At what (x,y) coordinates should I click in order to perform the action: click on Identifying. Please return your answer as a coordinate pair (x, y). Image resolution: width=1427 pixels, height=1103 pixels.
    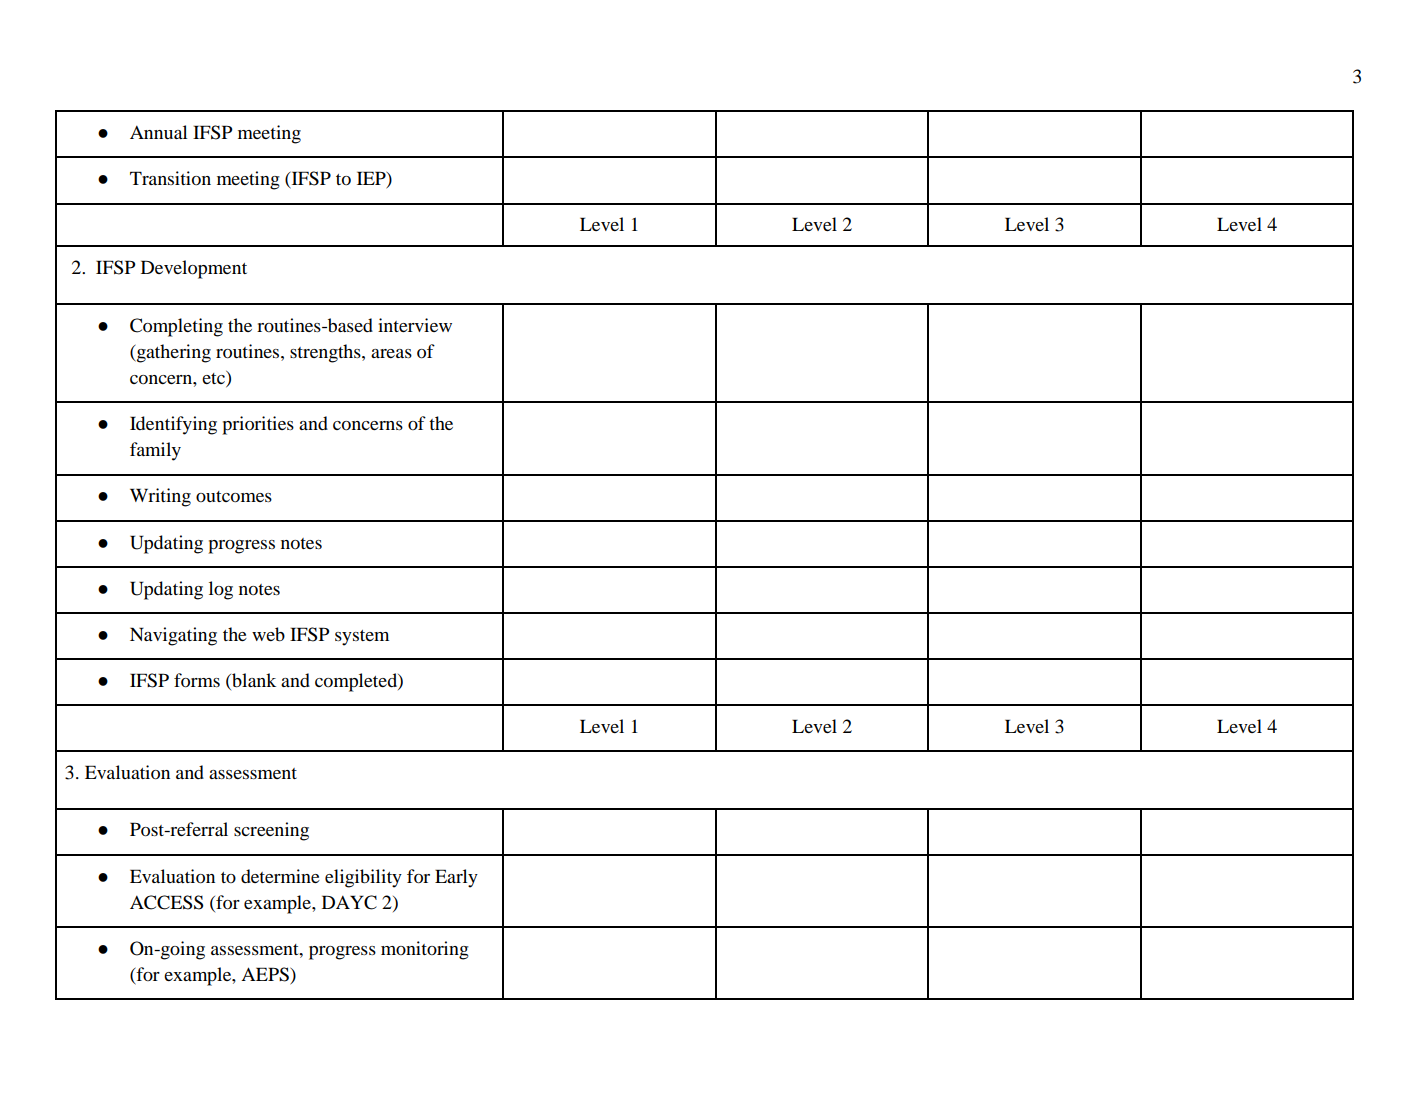
    Looking at the image, I should click on (173, 425).
